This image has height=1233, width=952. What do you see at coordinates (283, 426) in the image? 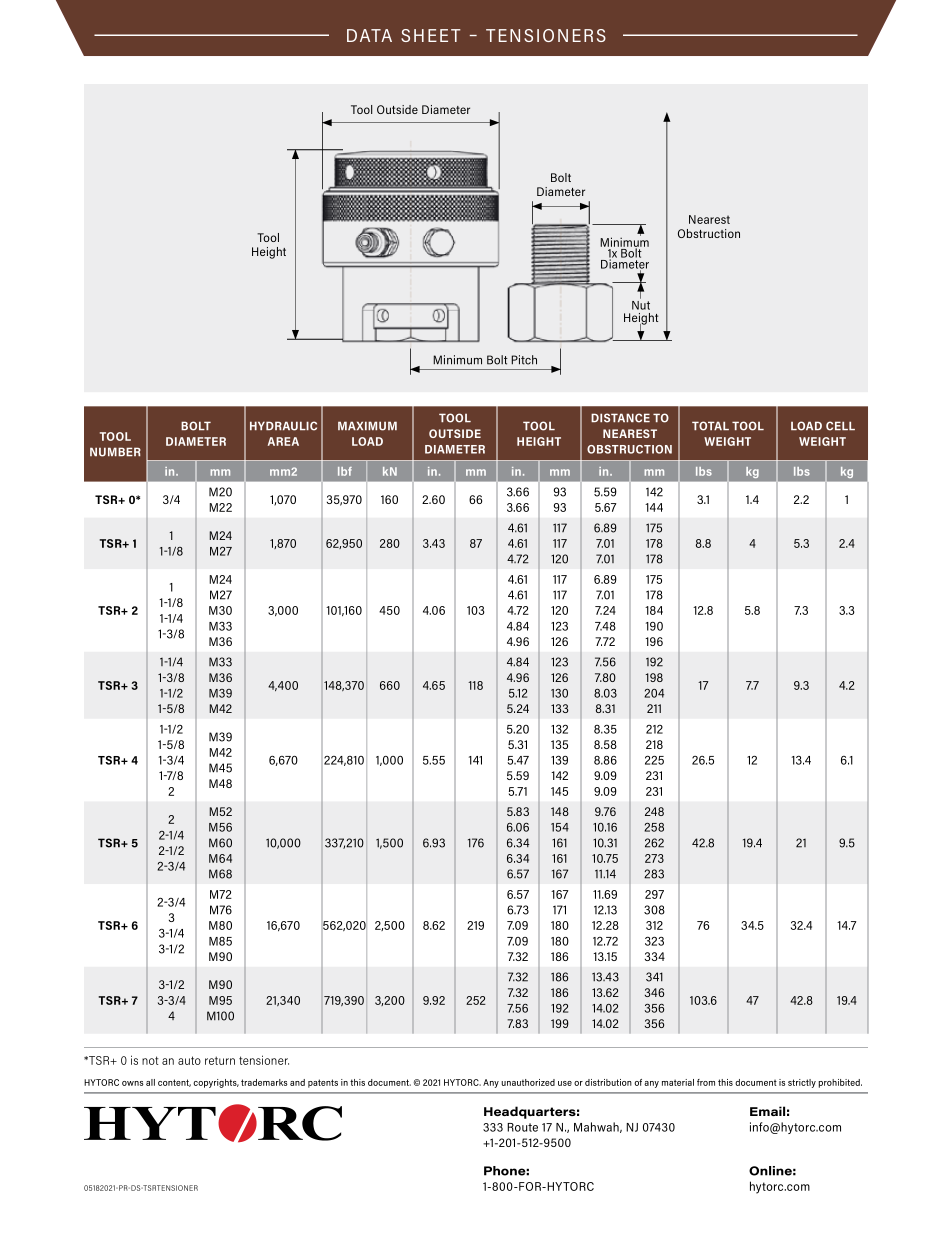
I see `HYDRAULIC` at bounding box center [283, 426].
